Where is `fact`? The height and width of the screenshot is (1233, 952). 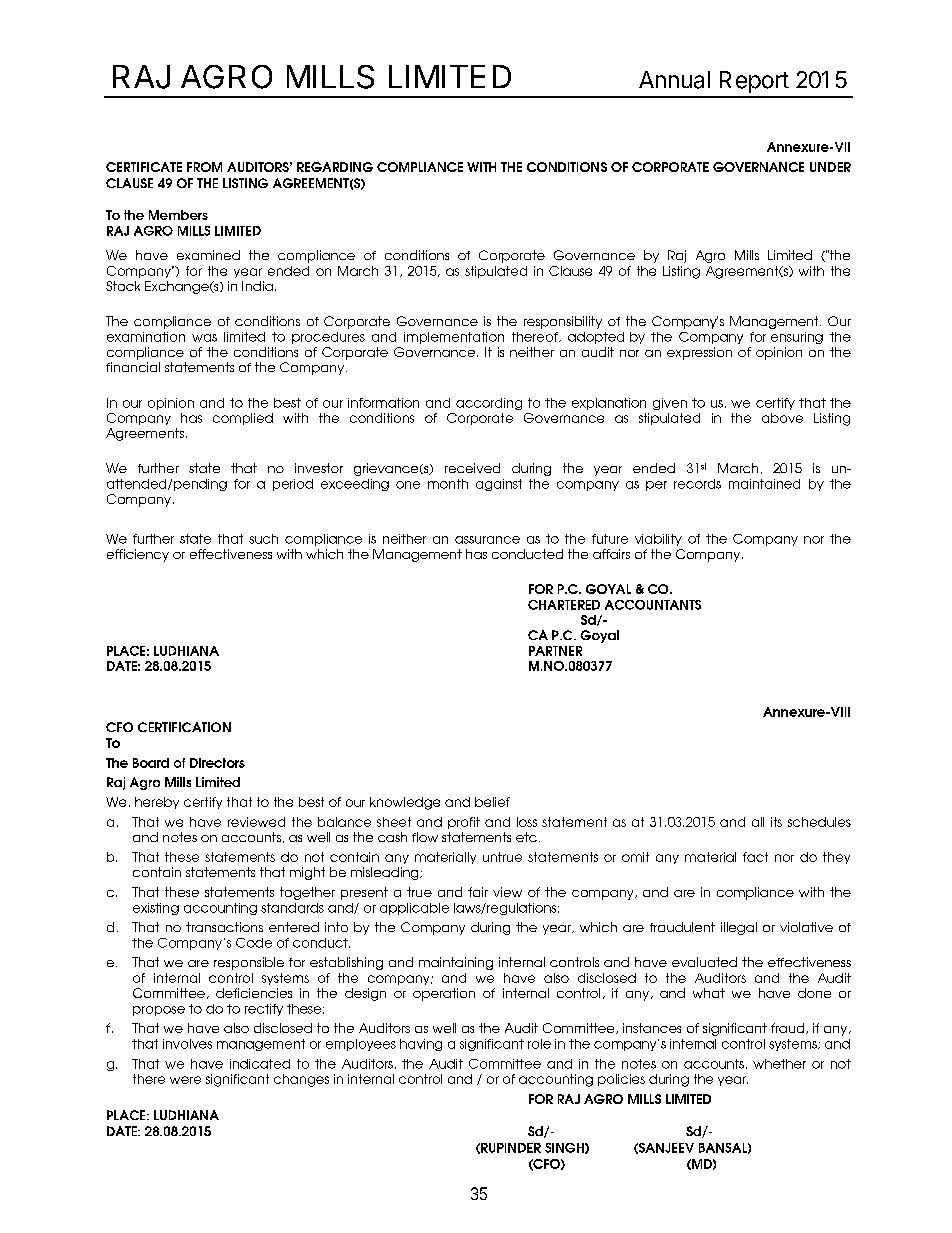 fact is located at coordinates (755, 857).
